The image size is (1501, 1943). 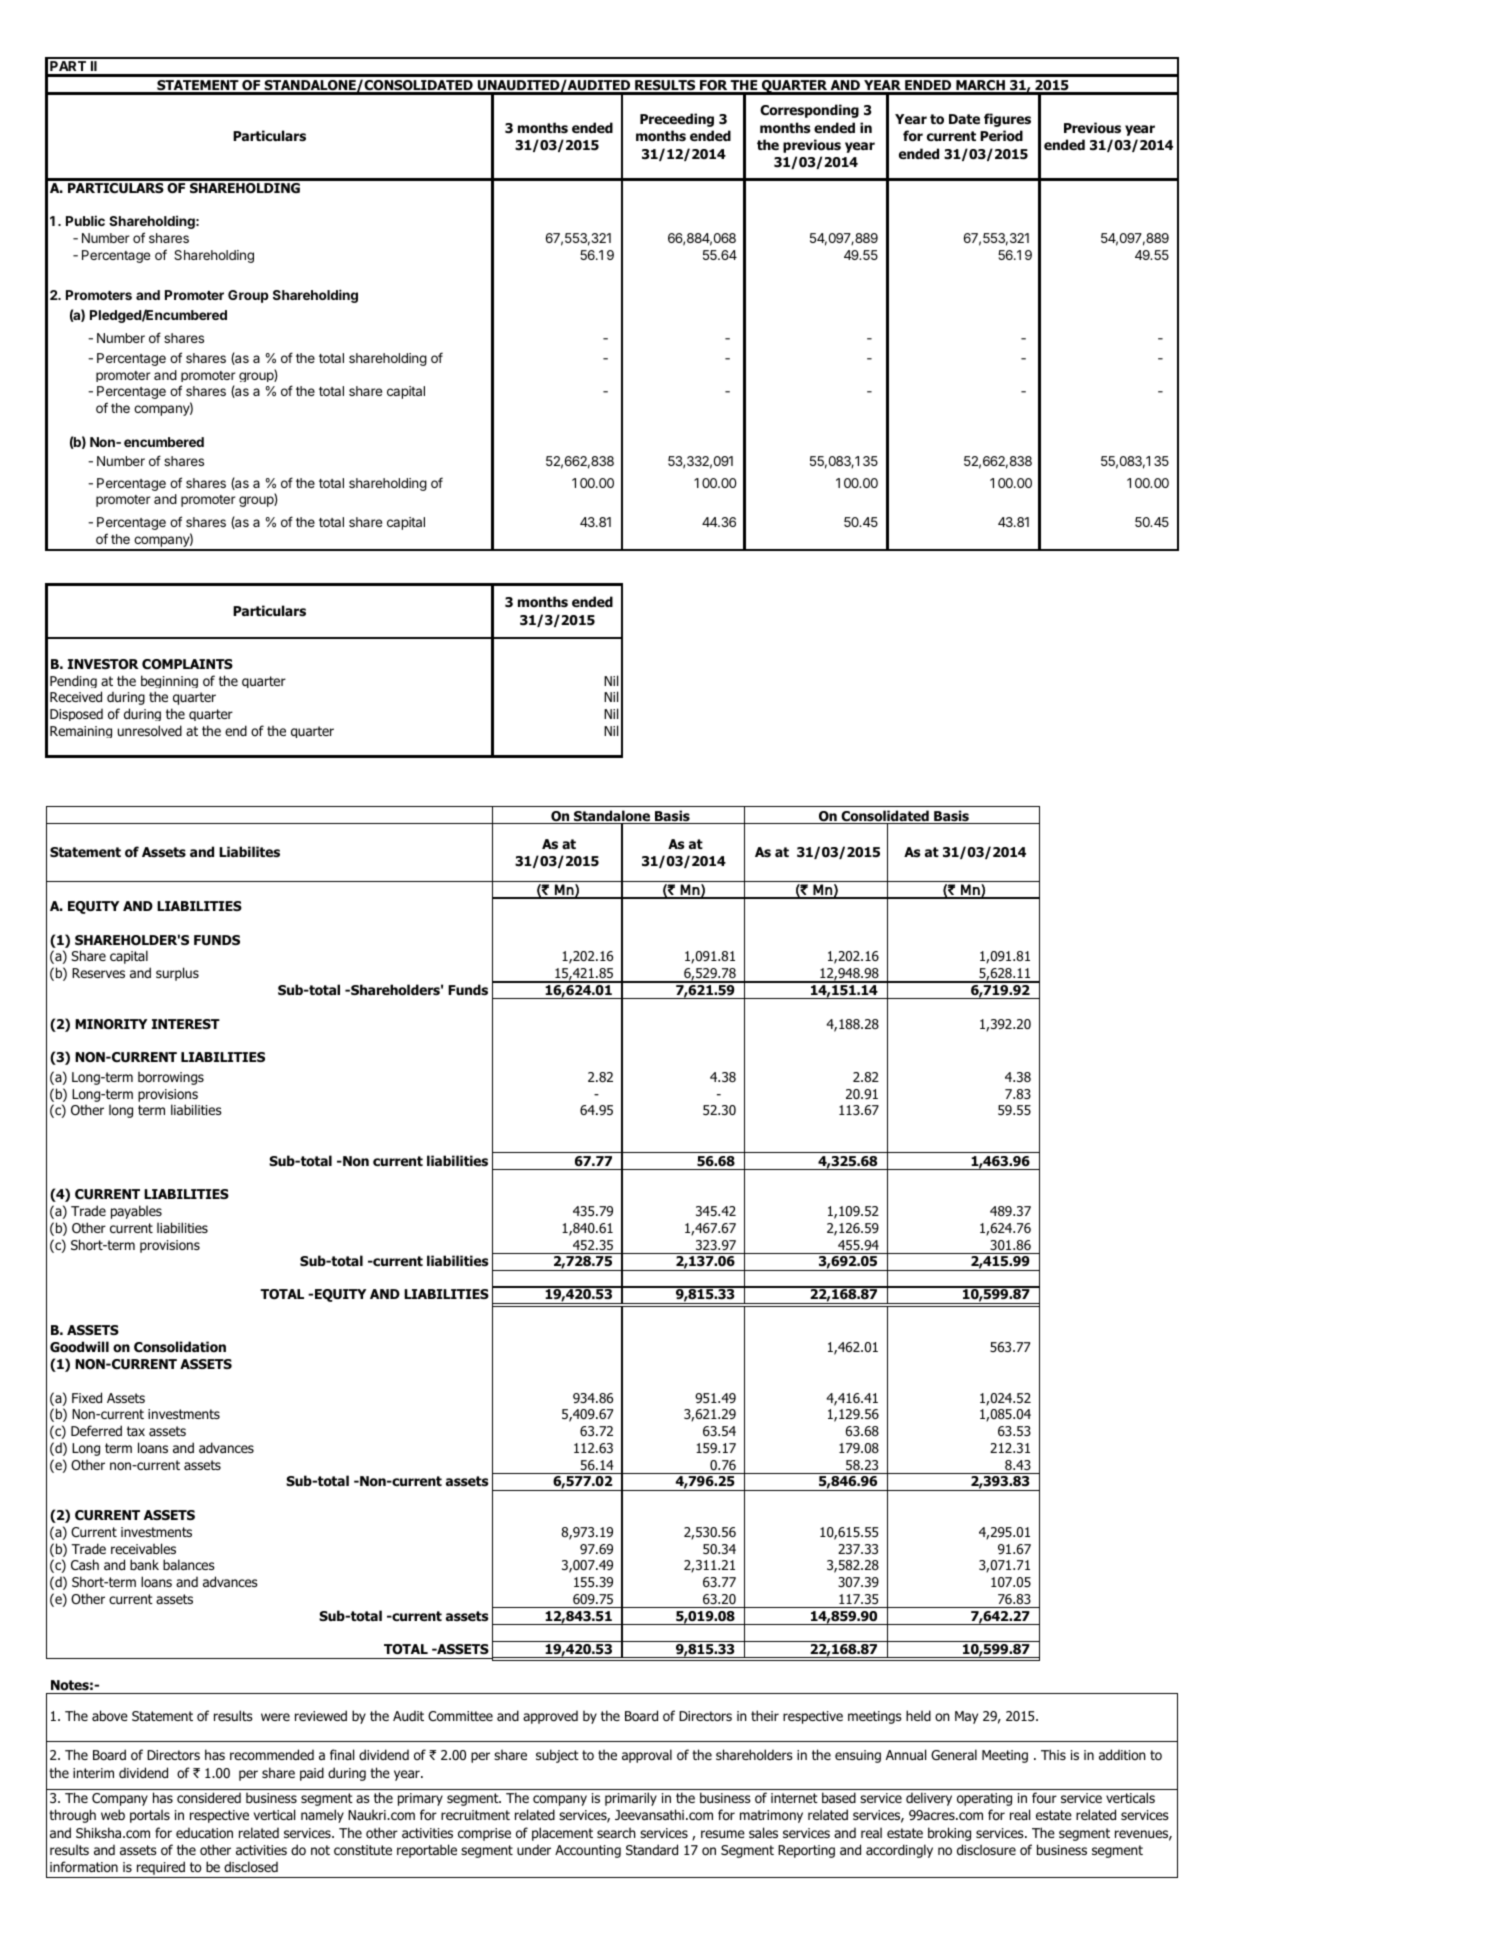 What do you see at coordinates (1001, 136) in the screenshot?
I see `Period` at bounding box center [1001, 136].
